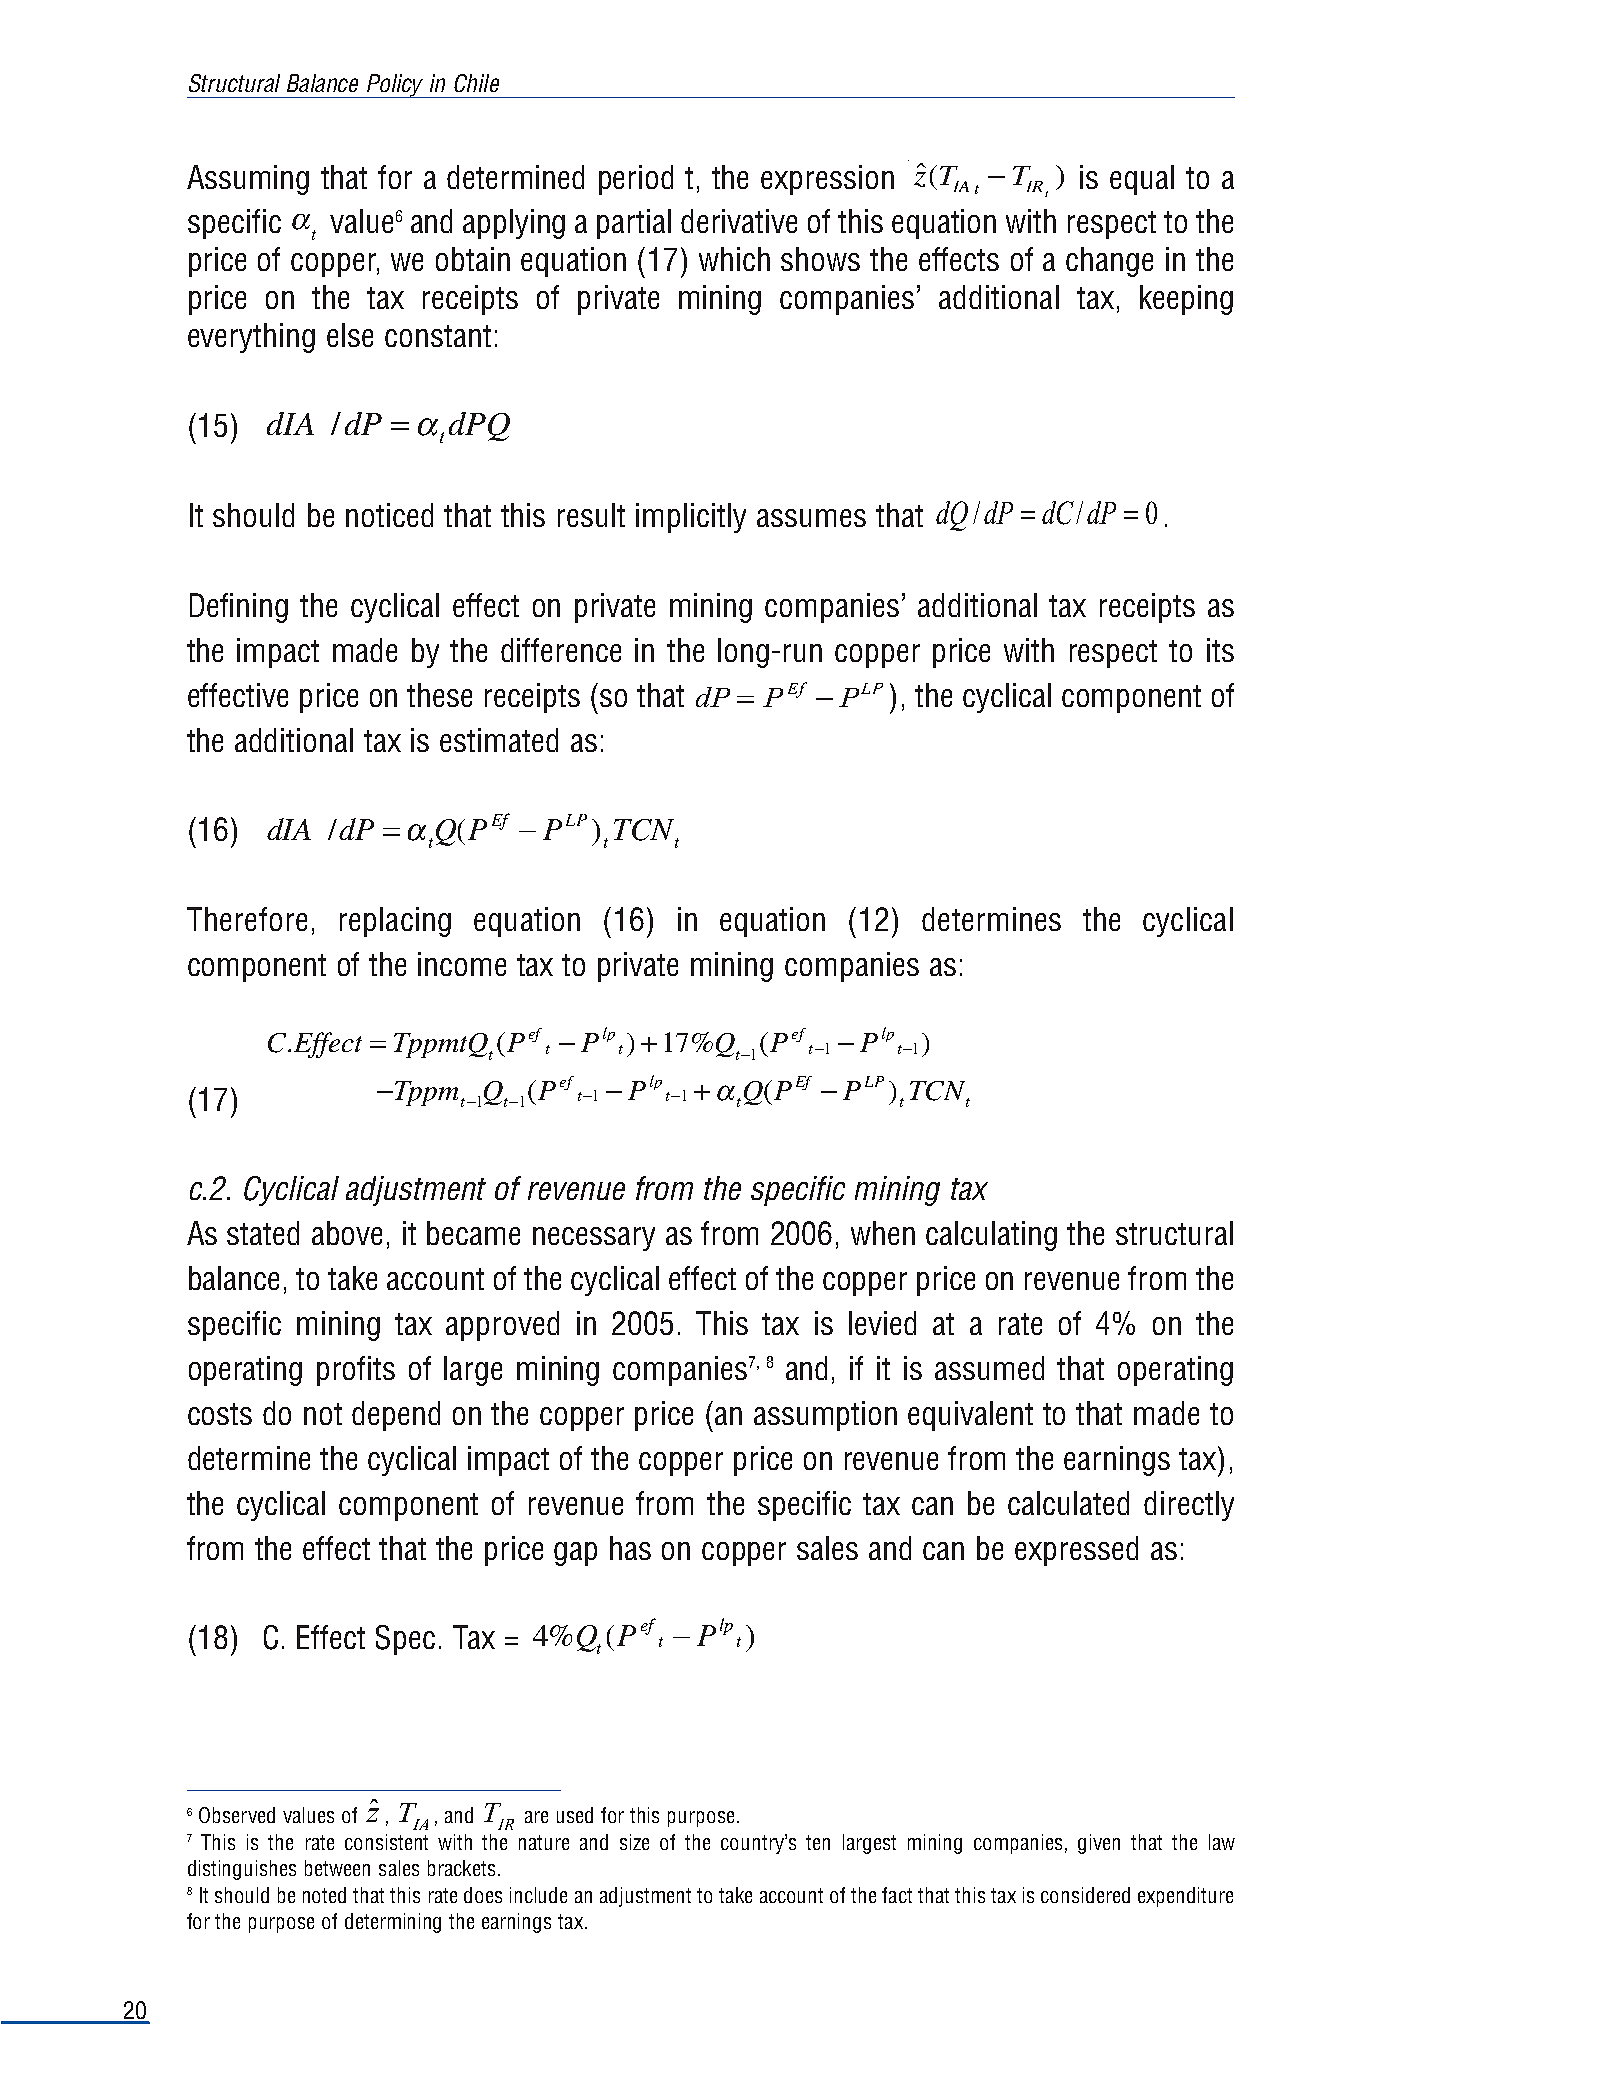 The width and height of the image is (1609, 2096). I want to click on calculated, so click(1068, 1503).
